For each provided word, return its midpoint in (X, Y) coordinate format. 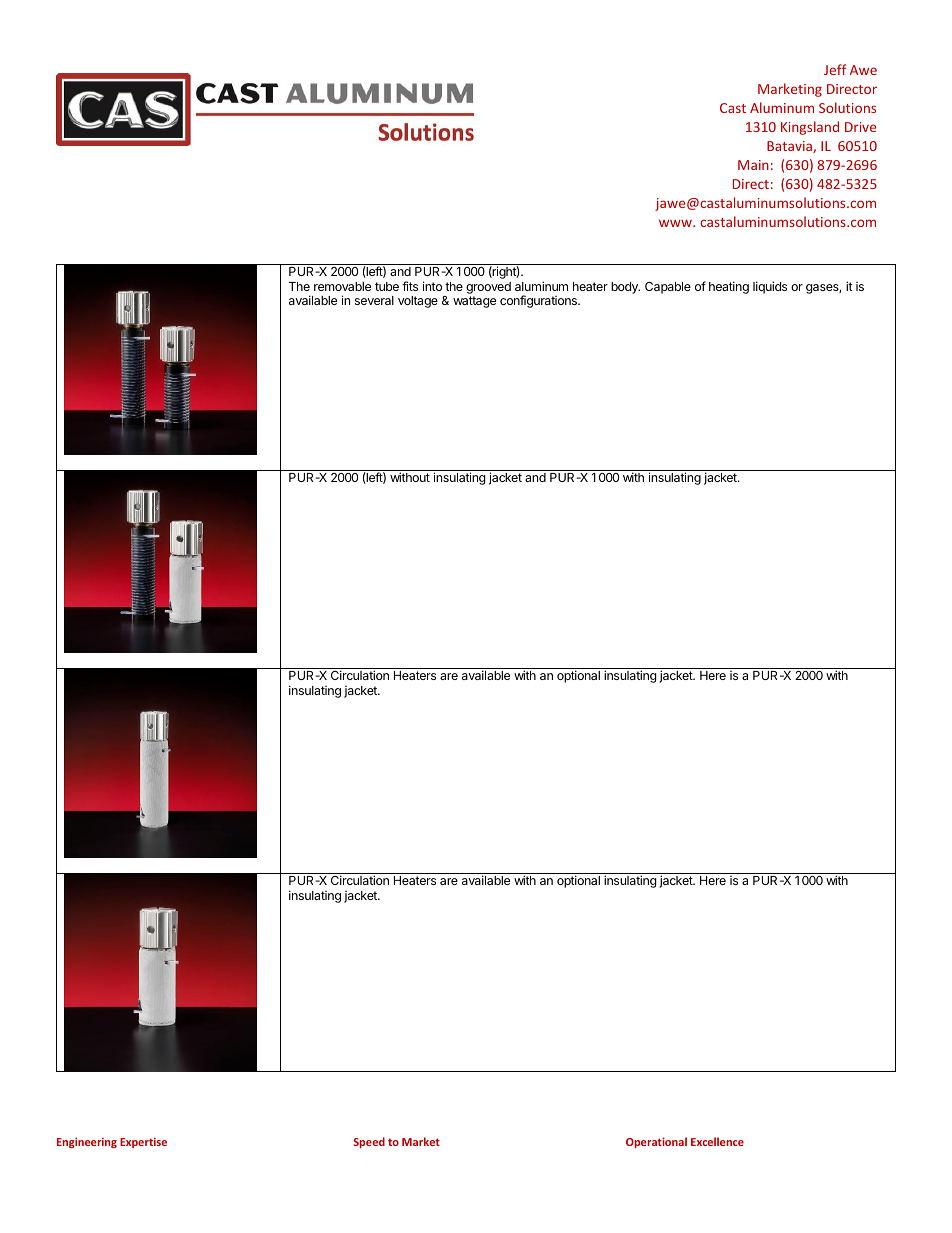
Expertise (143, 1143)
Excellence (717, 1141)
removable (342, 286)
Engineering (87, 1143)
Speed (369, 1142)
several (374, 300)
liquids (770, 287)
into (432, 286)
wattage (474, 302)
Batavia (790, 147)
